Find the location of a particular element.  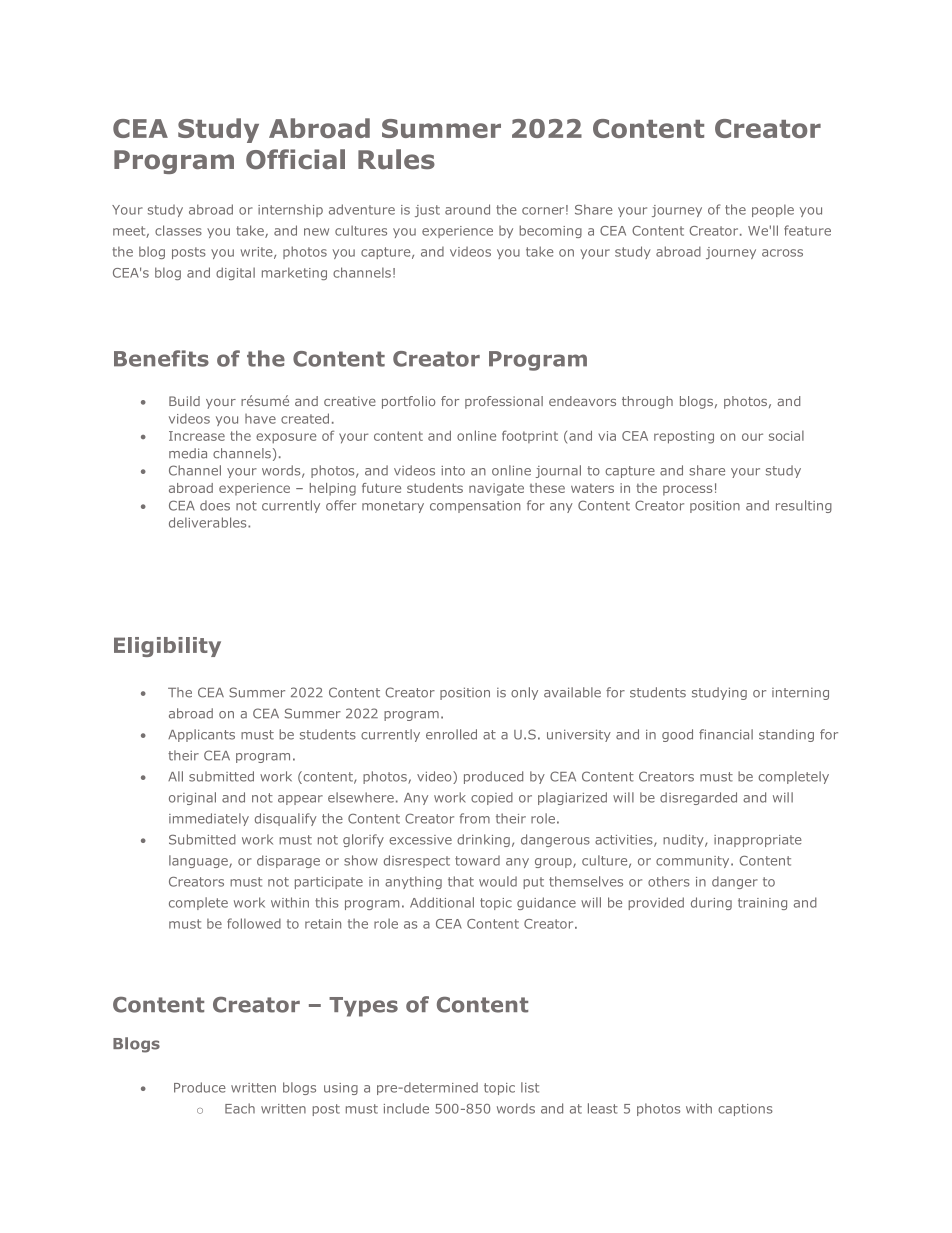

does is located at coordinates (215, 505).
